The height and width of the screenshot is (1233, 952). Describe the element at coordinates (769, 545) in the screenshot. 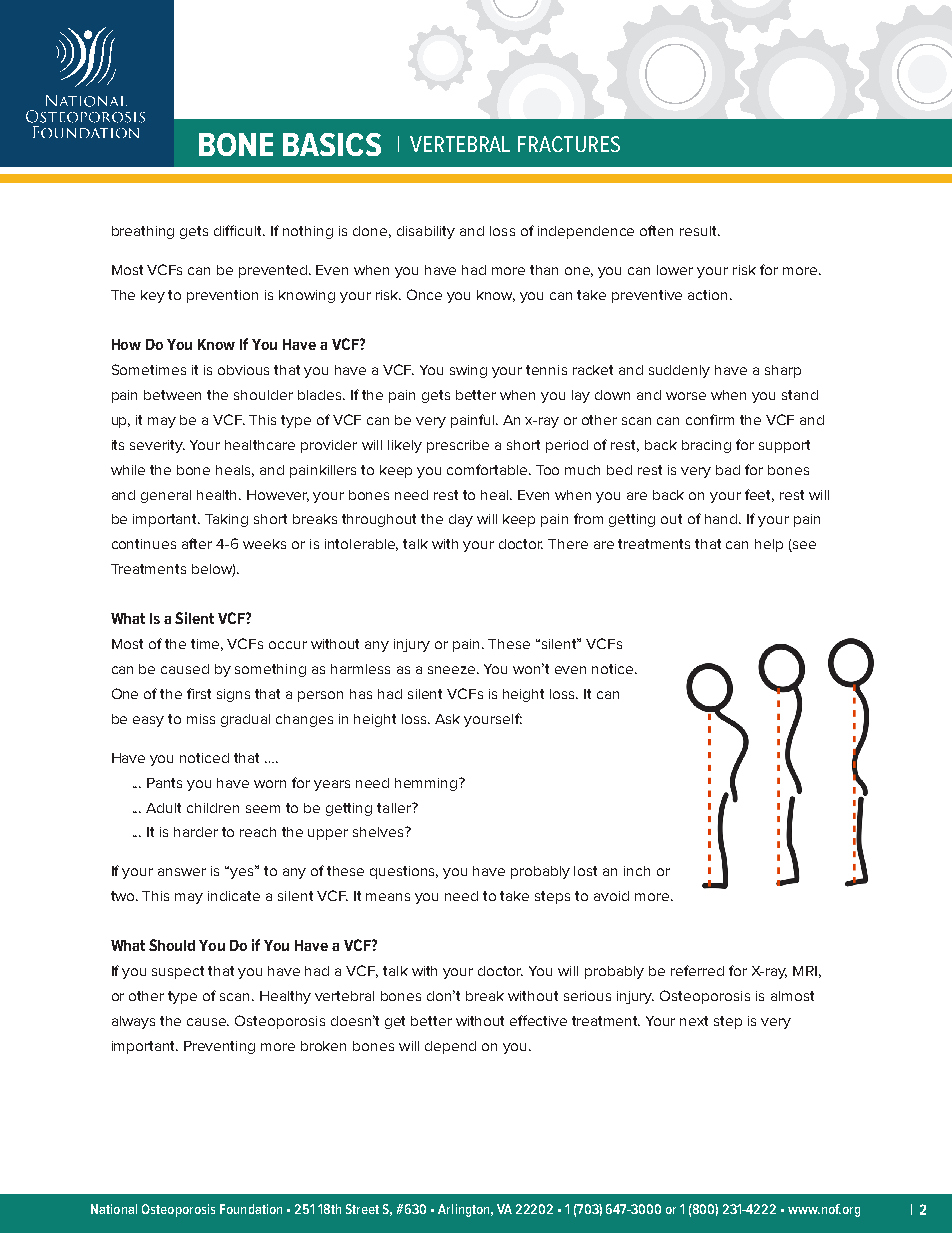

I see `help` at that location.
